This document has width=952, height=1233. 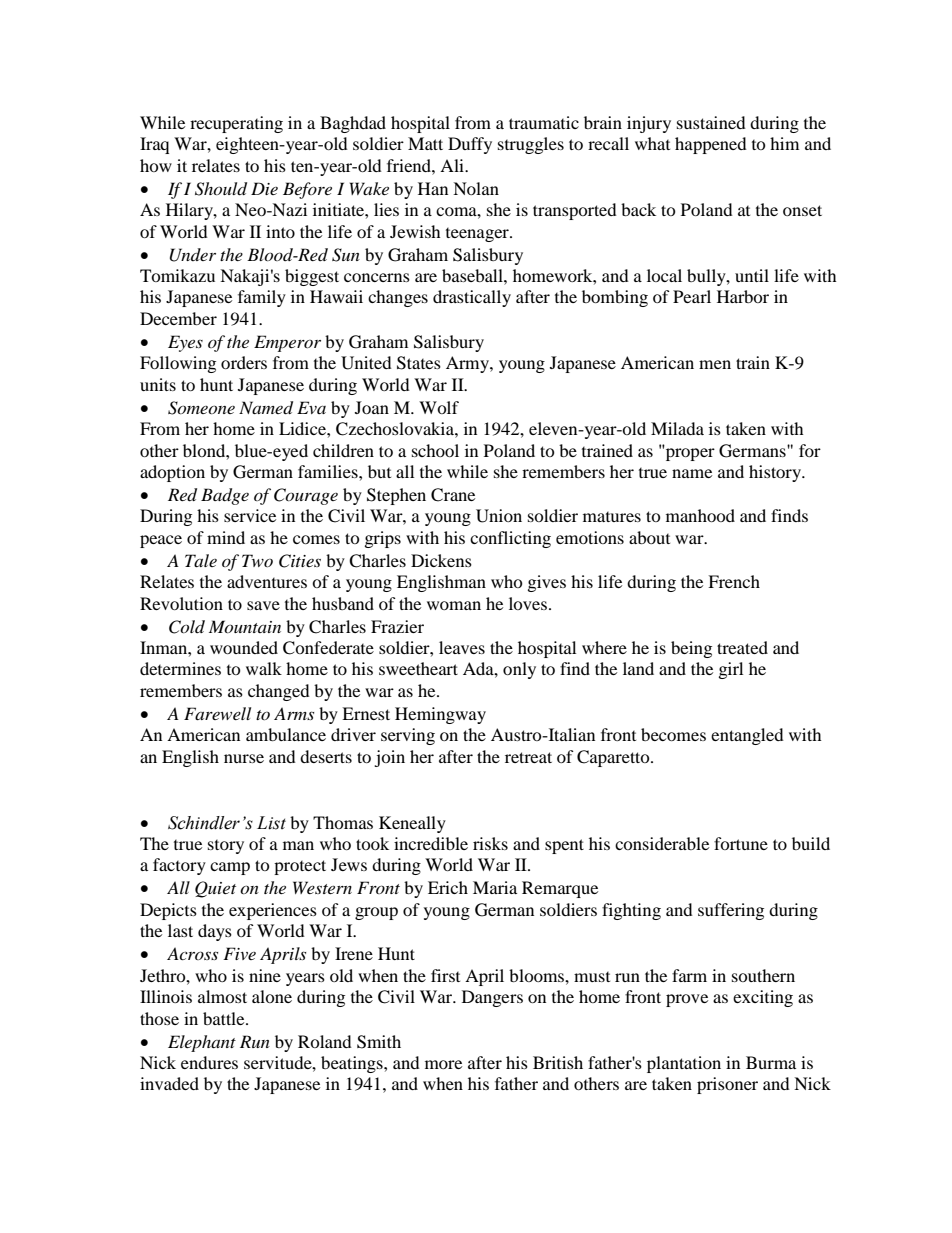 I want to click on risks, so click(x=490, y=843).
